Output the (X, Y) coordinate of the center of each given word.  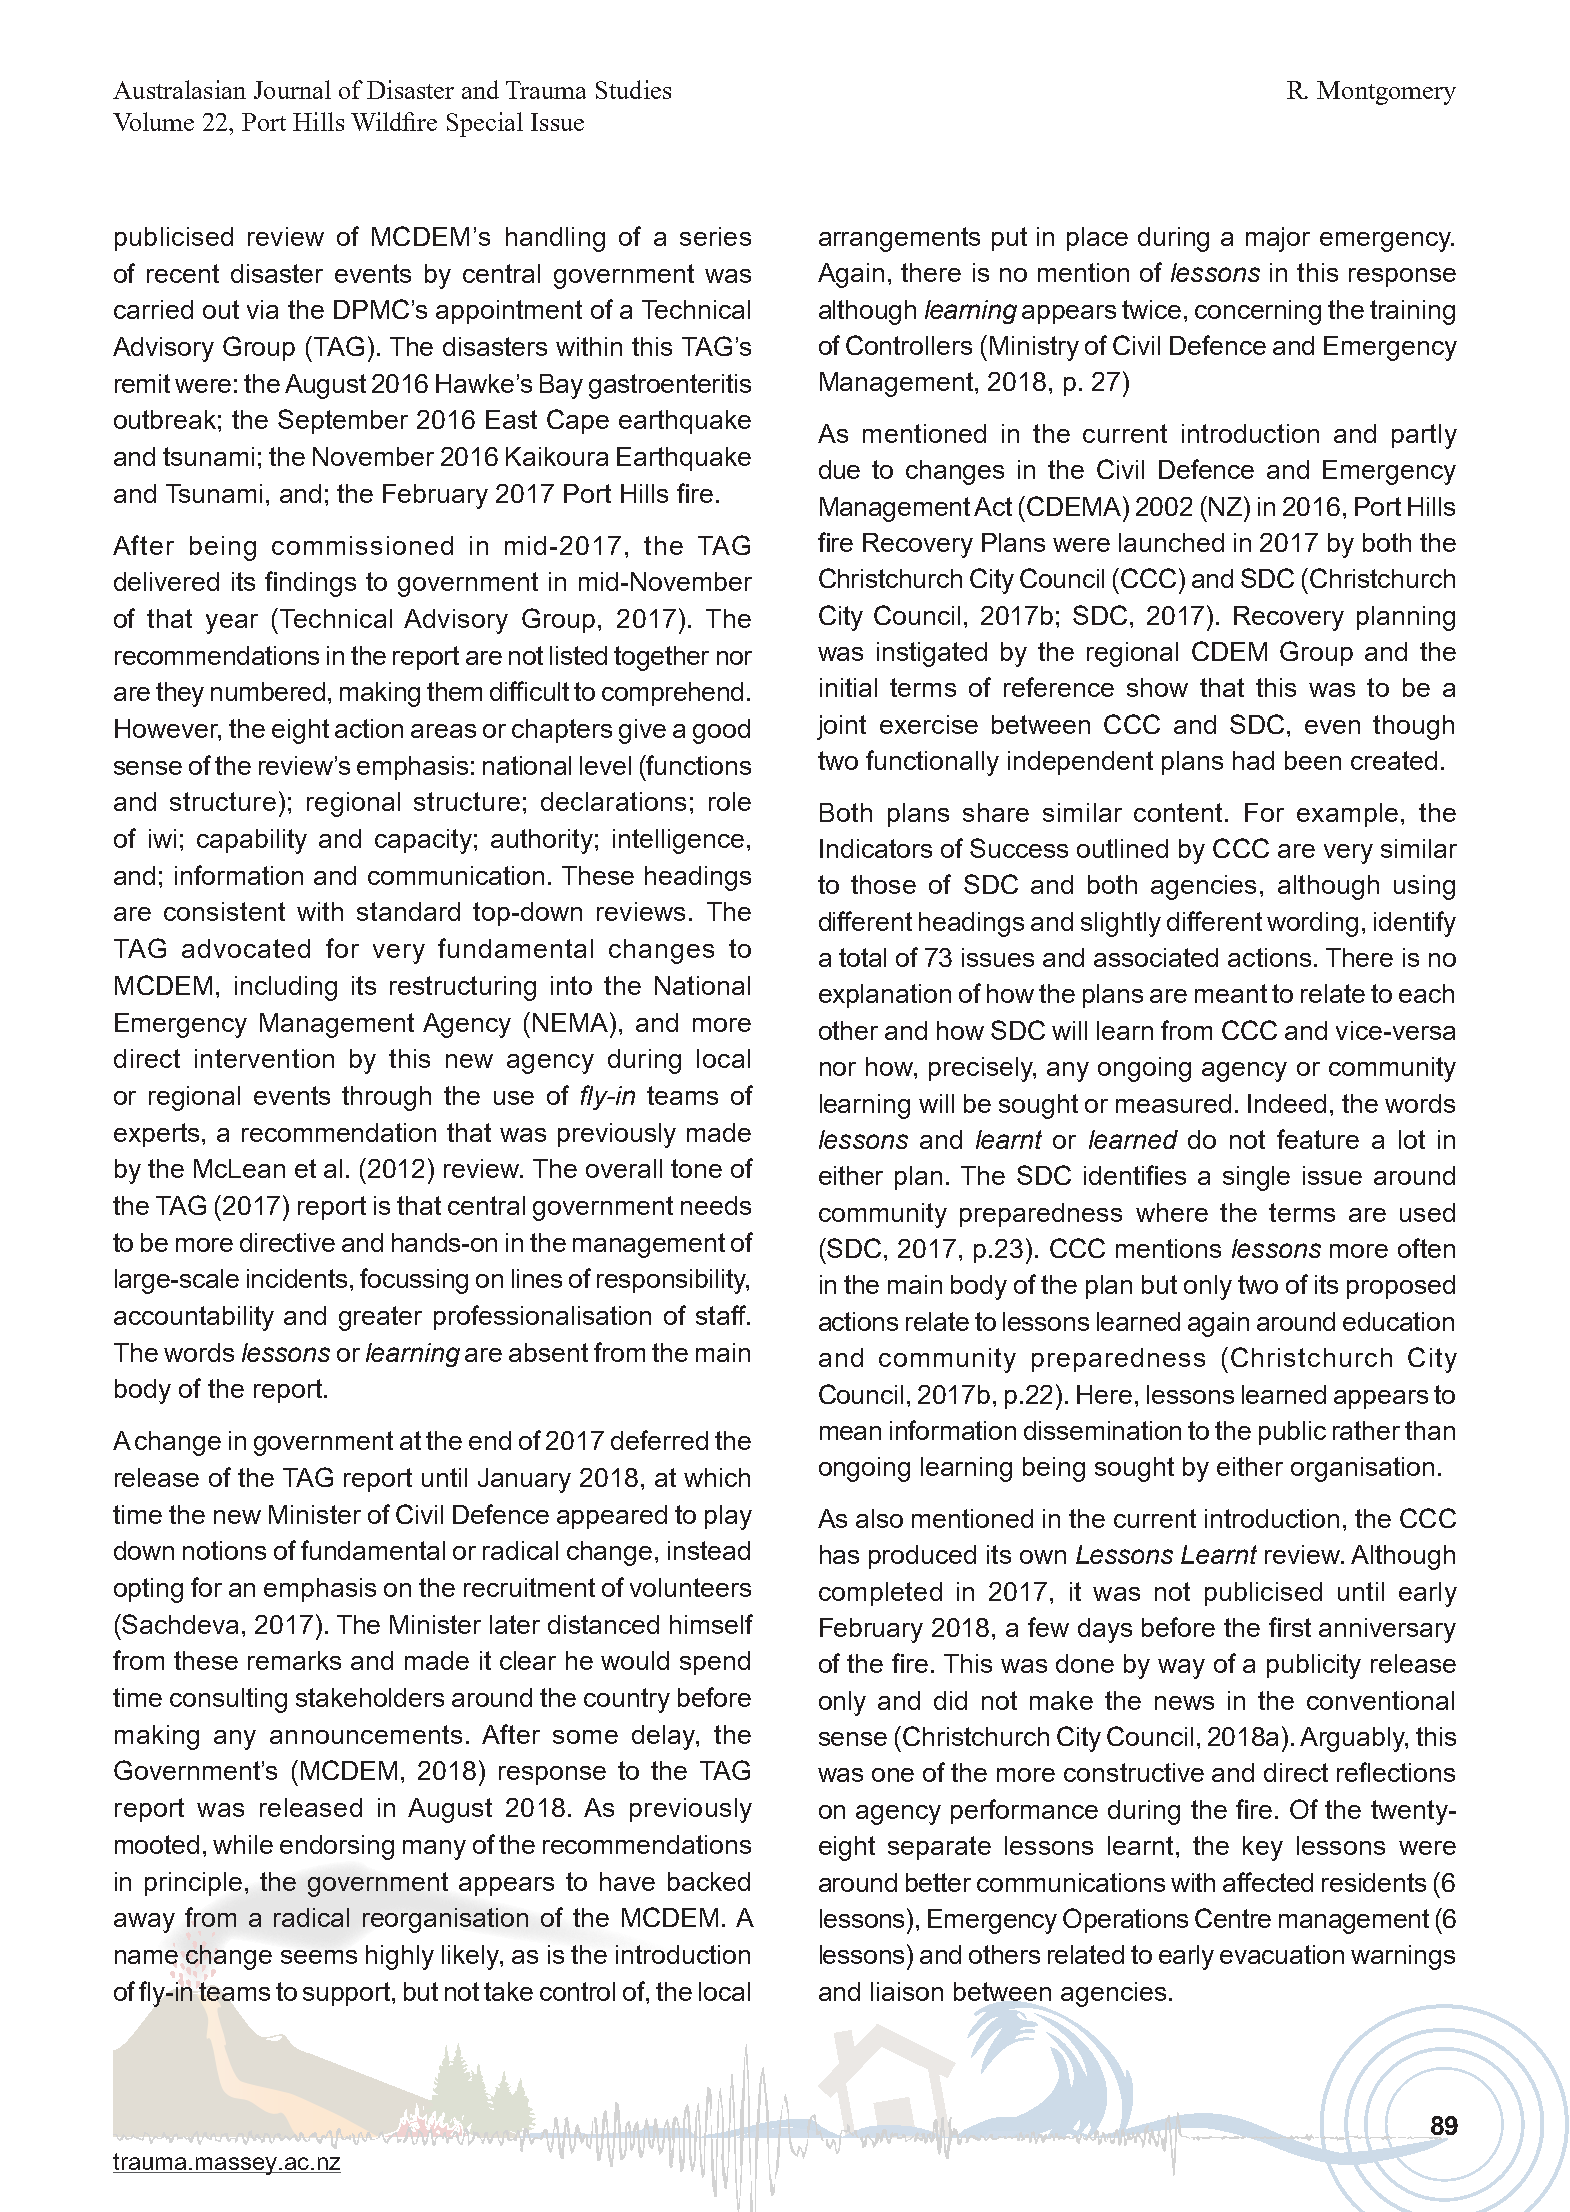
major (1278, 239)
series (715, 236)
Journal (292, 89)
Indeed (1287, 1103)
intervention (264, 1058)
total (862, 957)
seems (319, 1957)
